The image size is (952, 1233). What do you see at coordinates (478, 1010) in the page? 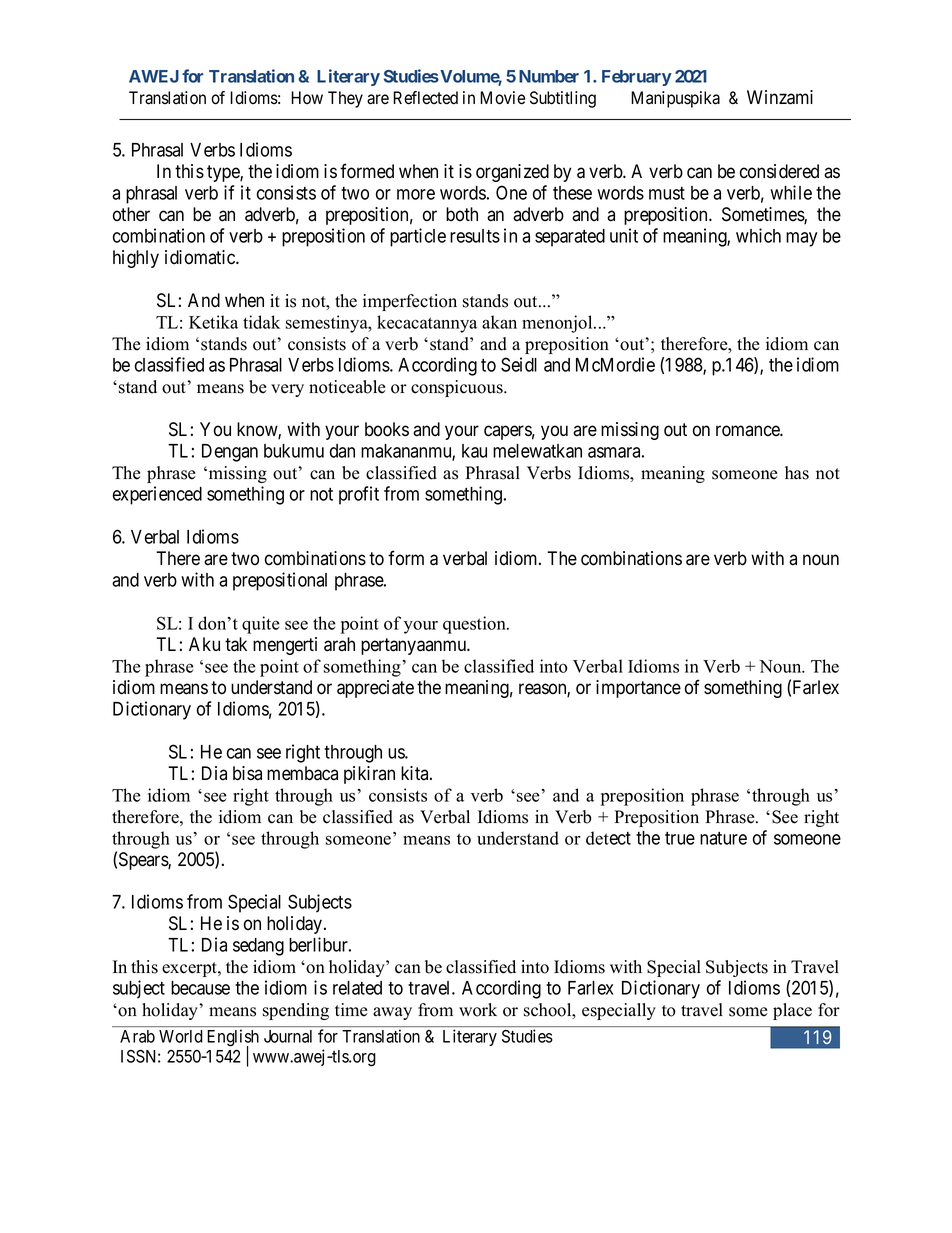
I see `work` at bounding box center [478, 1010].
